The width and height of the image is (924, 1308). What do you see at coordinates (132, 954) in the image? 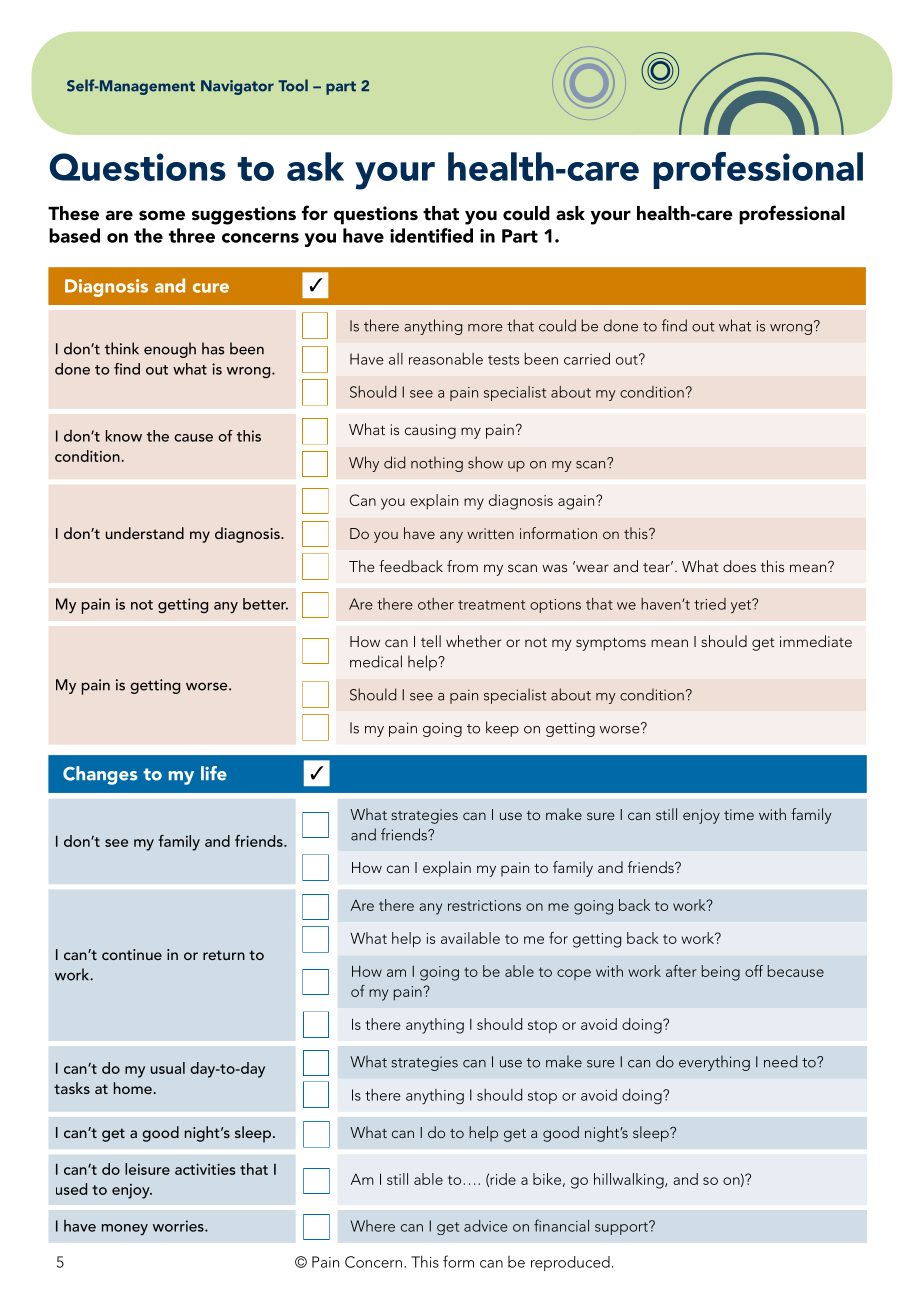
I see `continue` at bounding box center [132, 954].
